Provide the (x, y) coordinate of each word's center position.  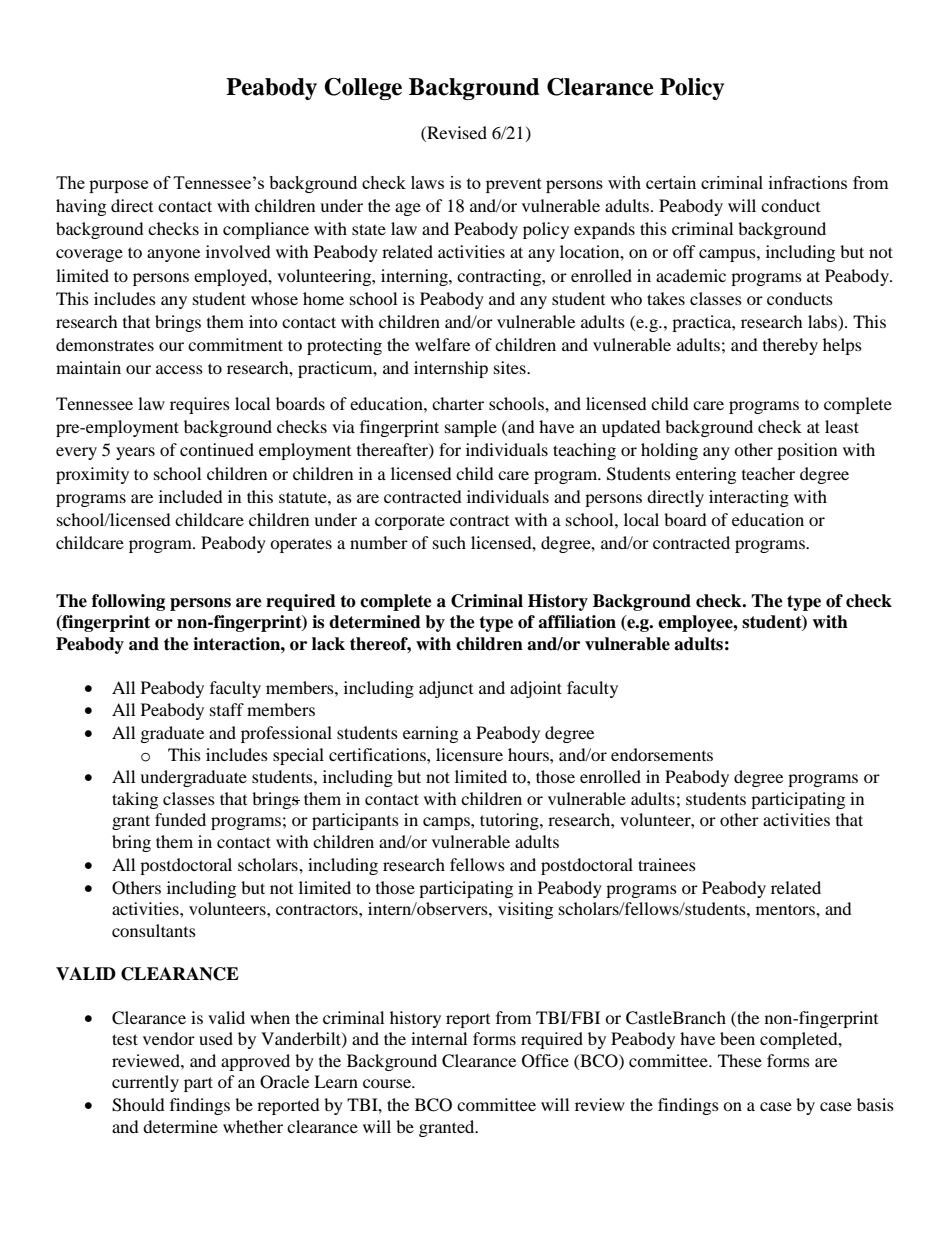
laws (427, 182)
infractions (808, 182)
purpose (118, 186)
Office (545, 1061)
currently (145, 1083)
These (740, 1060)
